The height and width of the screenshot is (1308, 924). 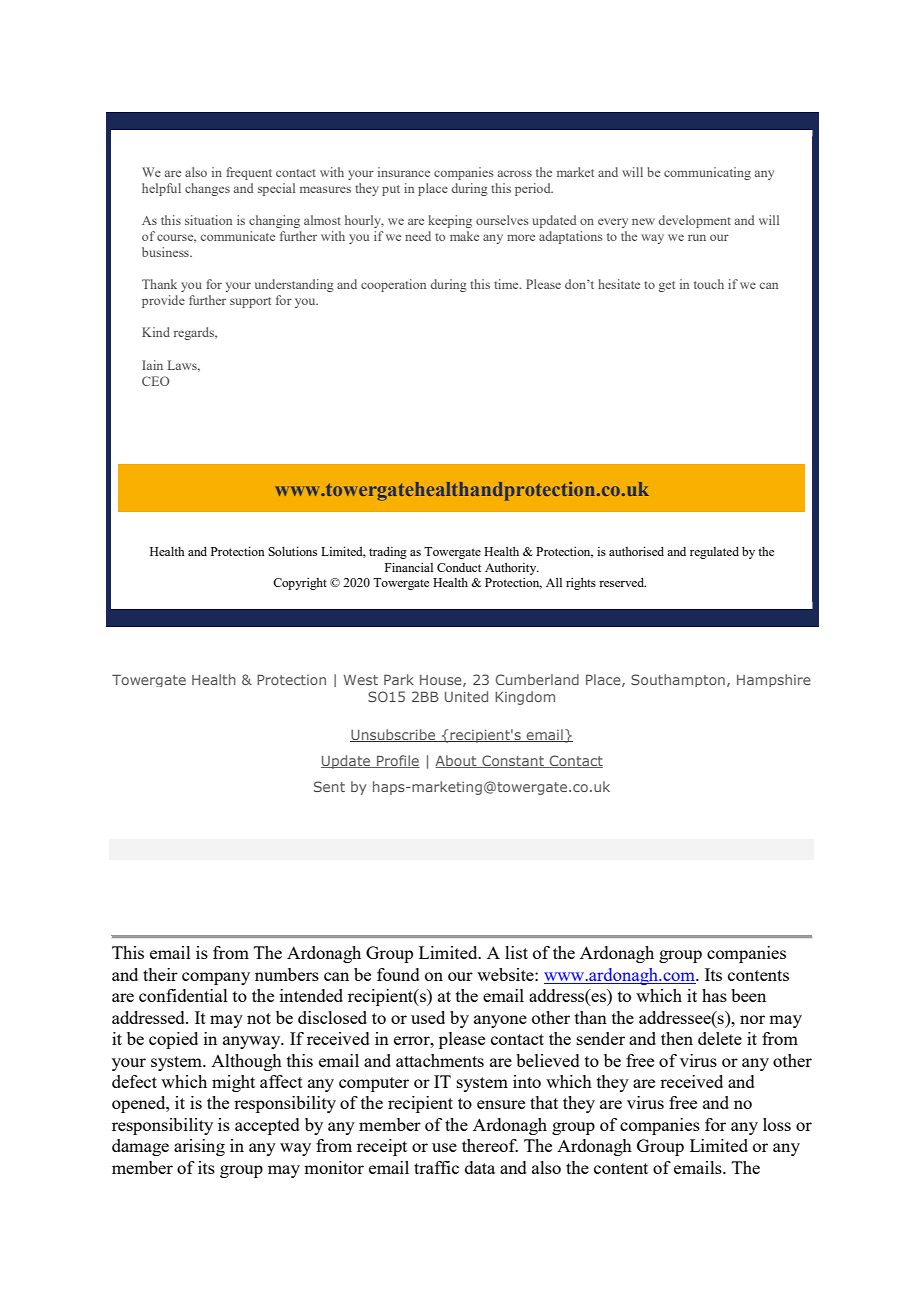 I want to click on regulated, so click(x=714, y=553).
